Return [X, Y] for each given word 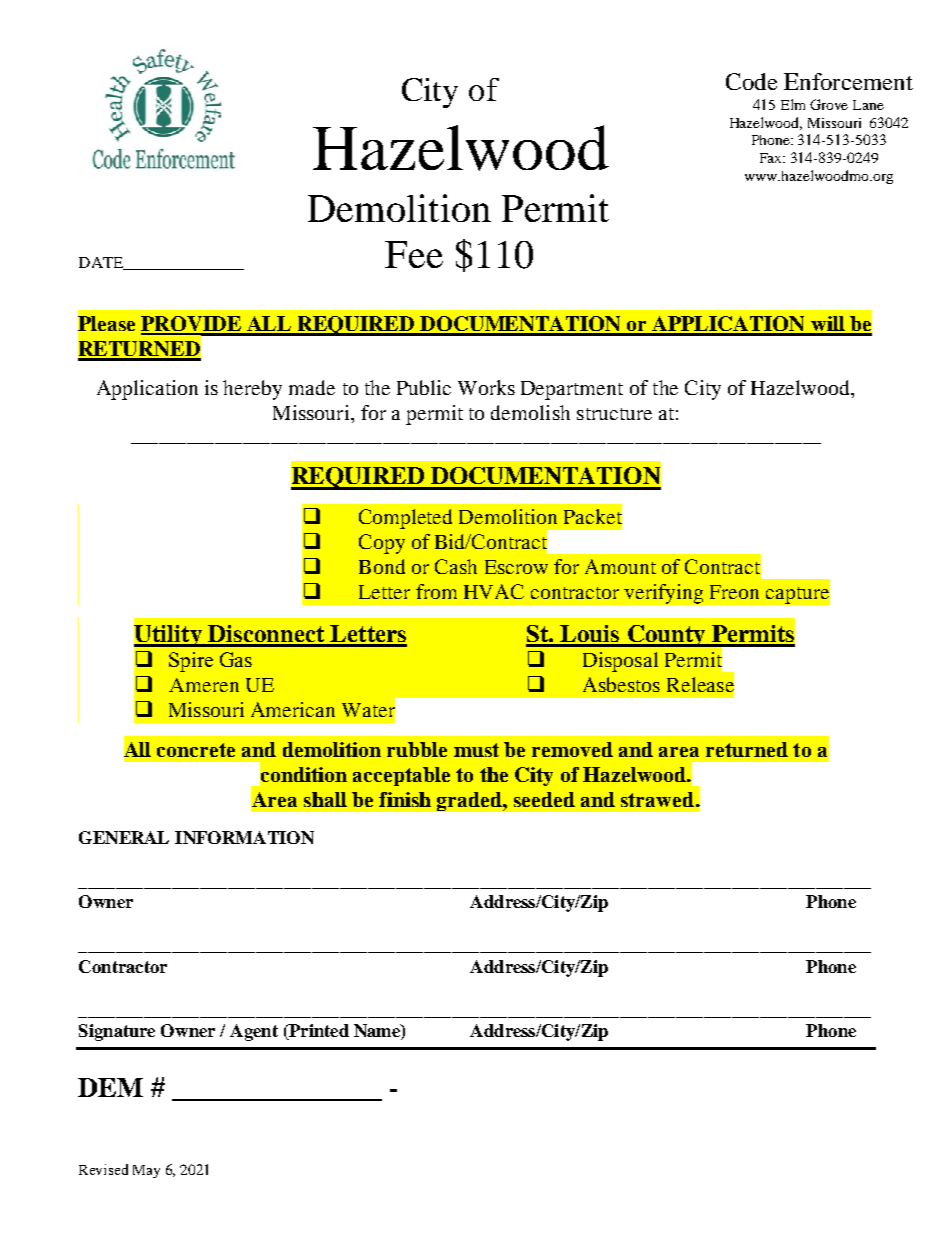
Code [751, 81]
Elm [793, 104]
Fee [414, 254]
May [146, 1171]
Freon [734, 592]
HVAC [494, 591]
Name [378, 1032]
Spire [191, 662]
